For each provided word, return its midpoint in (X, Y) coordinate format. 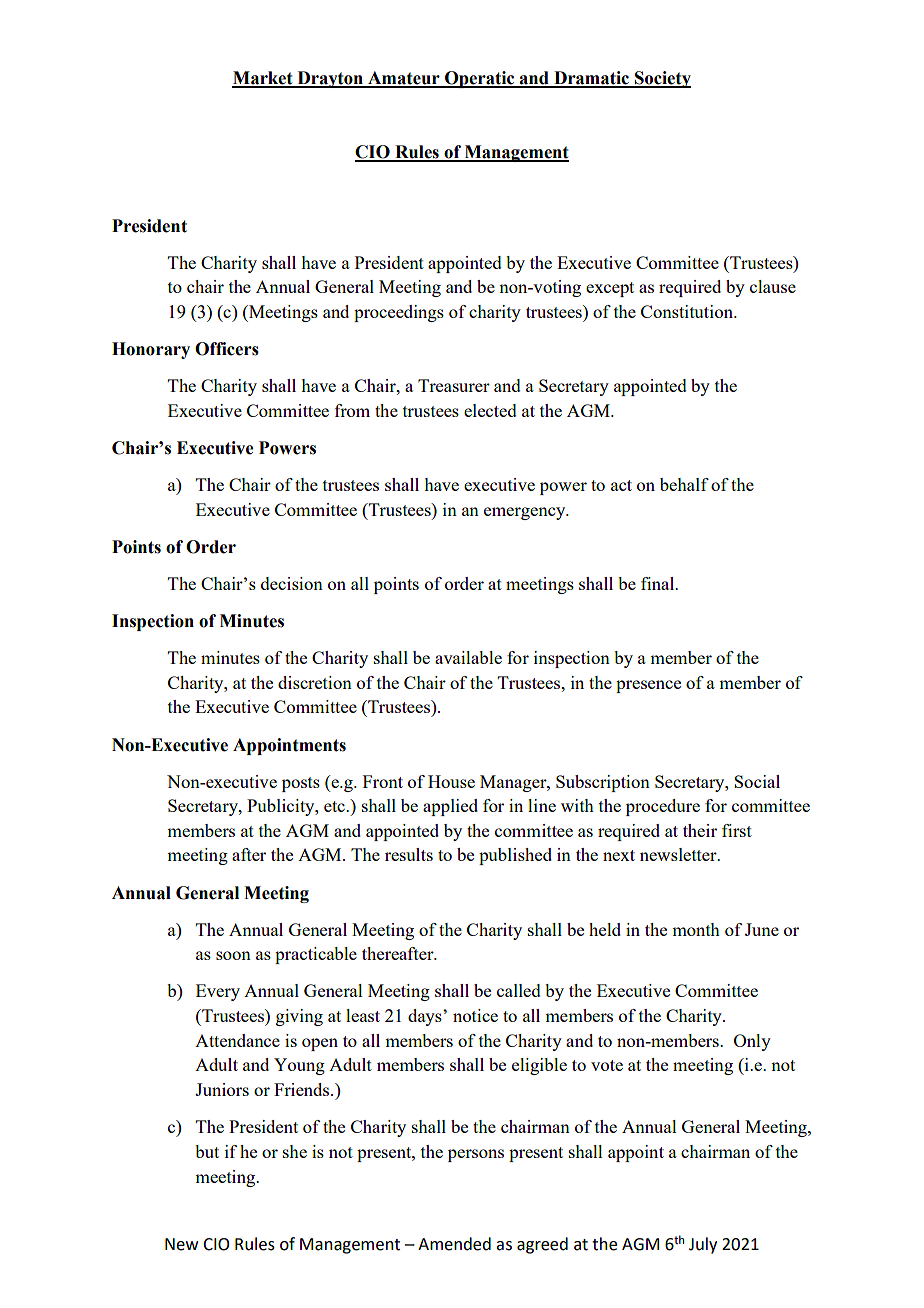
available (468, 657)
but (207, 1151)
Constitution (688, 311)
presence (648, 686)
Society (662, 79)
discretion (315, 682)
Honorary (151, 350)
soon (233, 955)
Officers (227, 349)
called (519, 990)
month (696, 929)
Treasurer (454, 385)
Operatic (480, 79)
